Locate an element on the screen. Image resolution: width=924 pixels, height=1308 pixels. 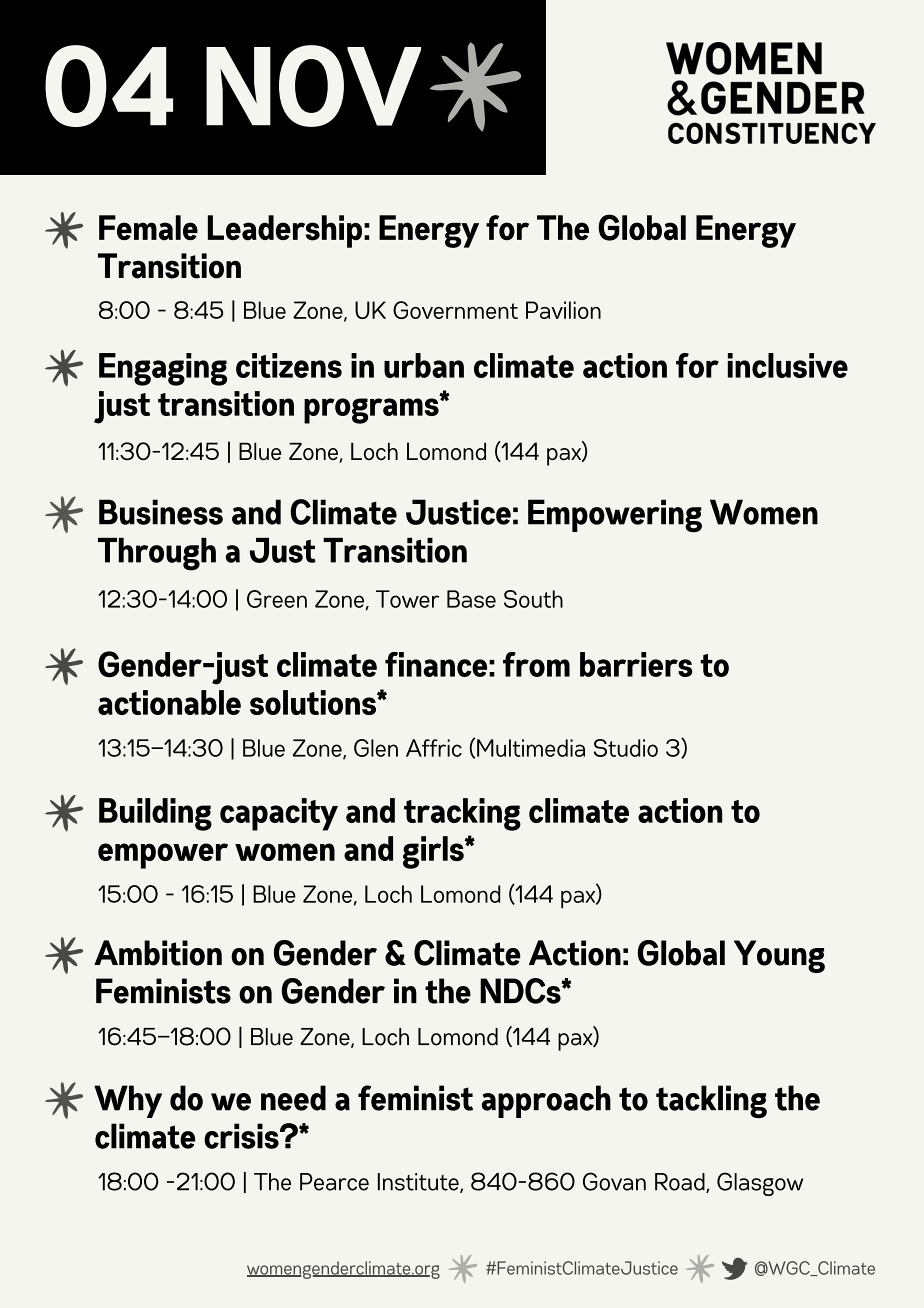
Engaging is located at coordinates (163, 369).
